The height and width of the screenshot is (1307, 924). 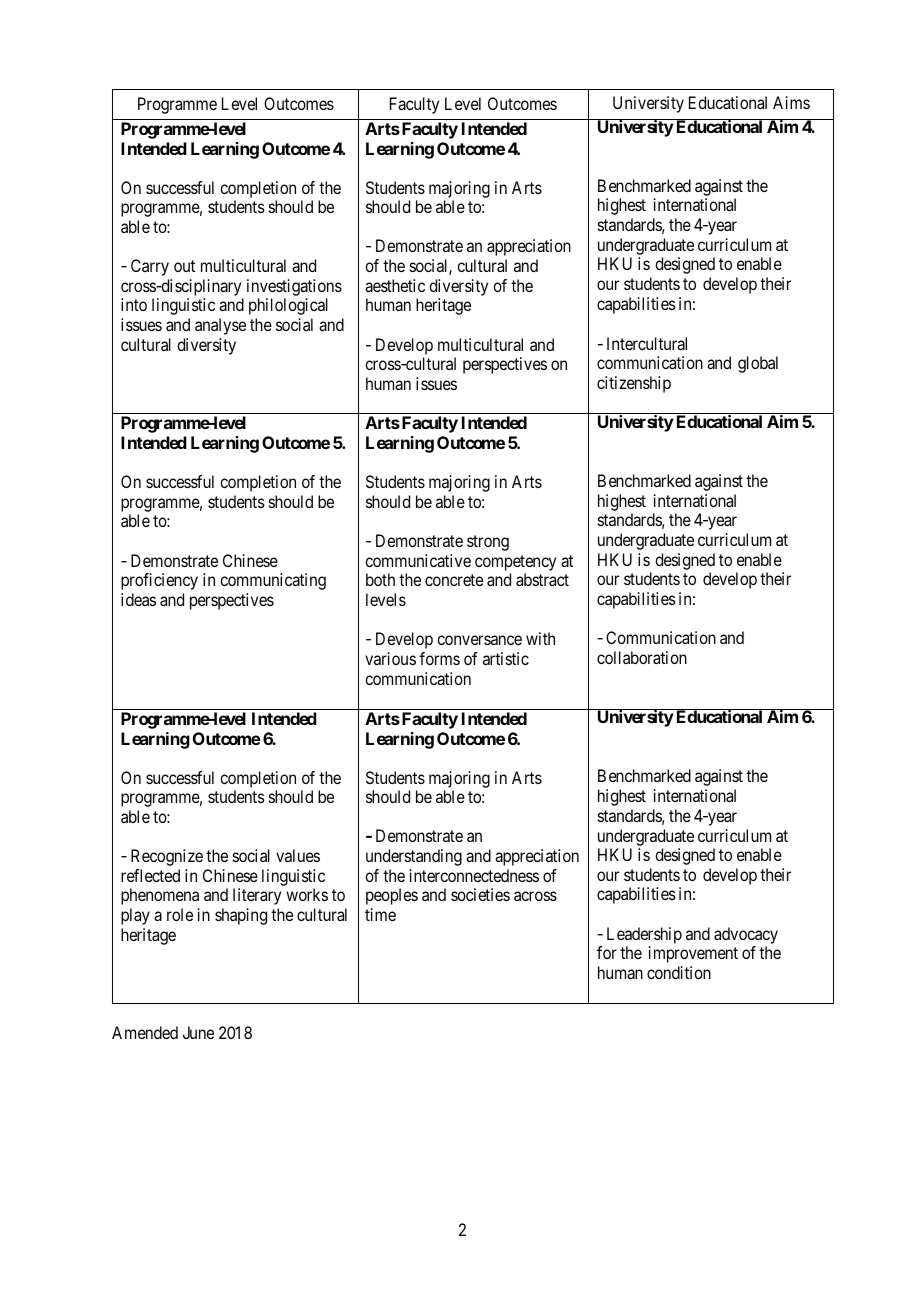 What do you see at coordinates (746, 935) in the screenshot?
I see `advocacy` at bounding box center [746, 935].
